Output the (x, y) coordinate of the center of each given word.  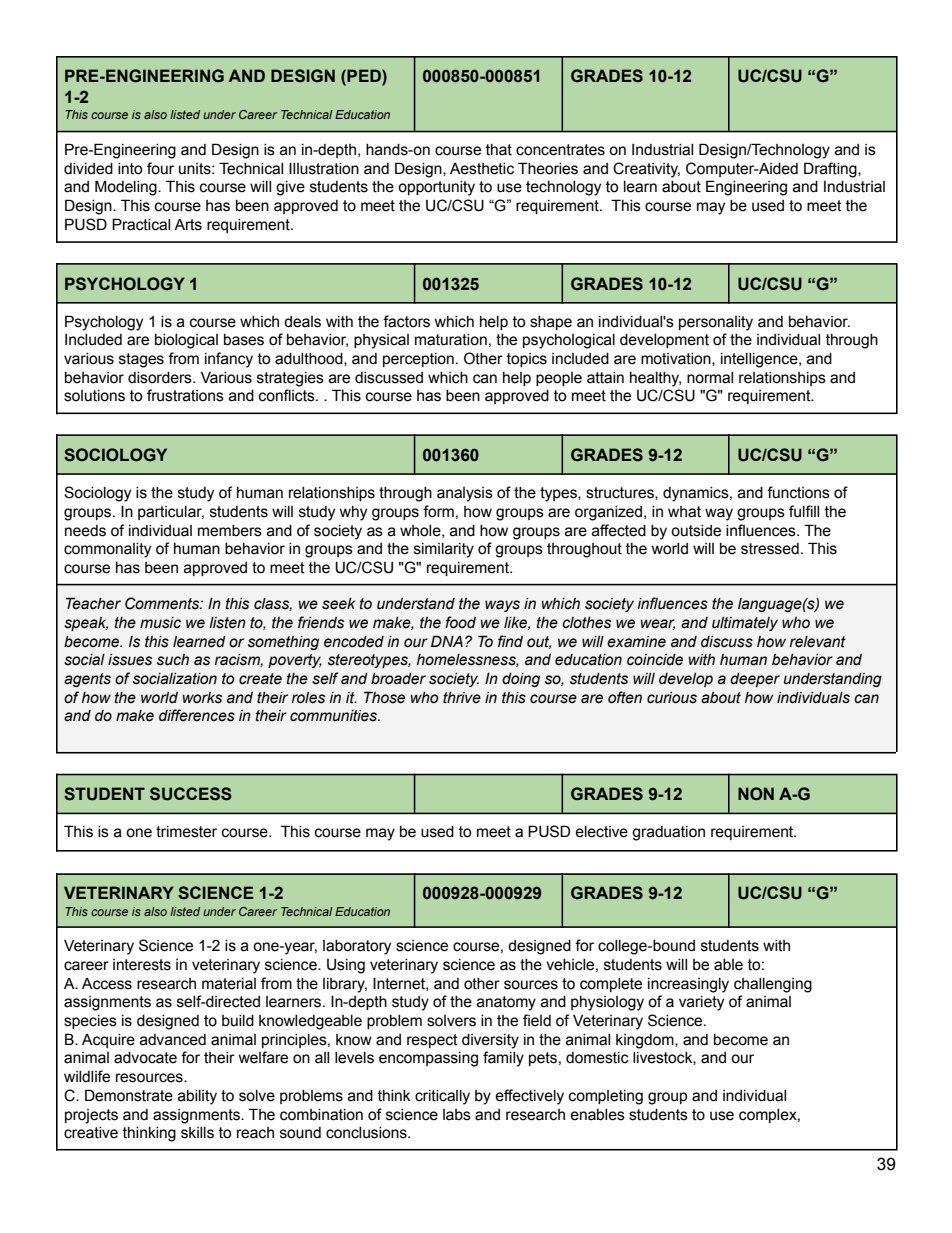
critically (442, 1097)
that (499, 150)
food (460, 622)
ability (197, 1097)
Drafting (831, 170)
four (160, 168)
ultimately (745, 624)
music (160, 623)
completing (606, 1097)
